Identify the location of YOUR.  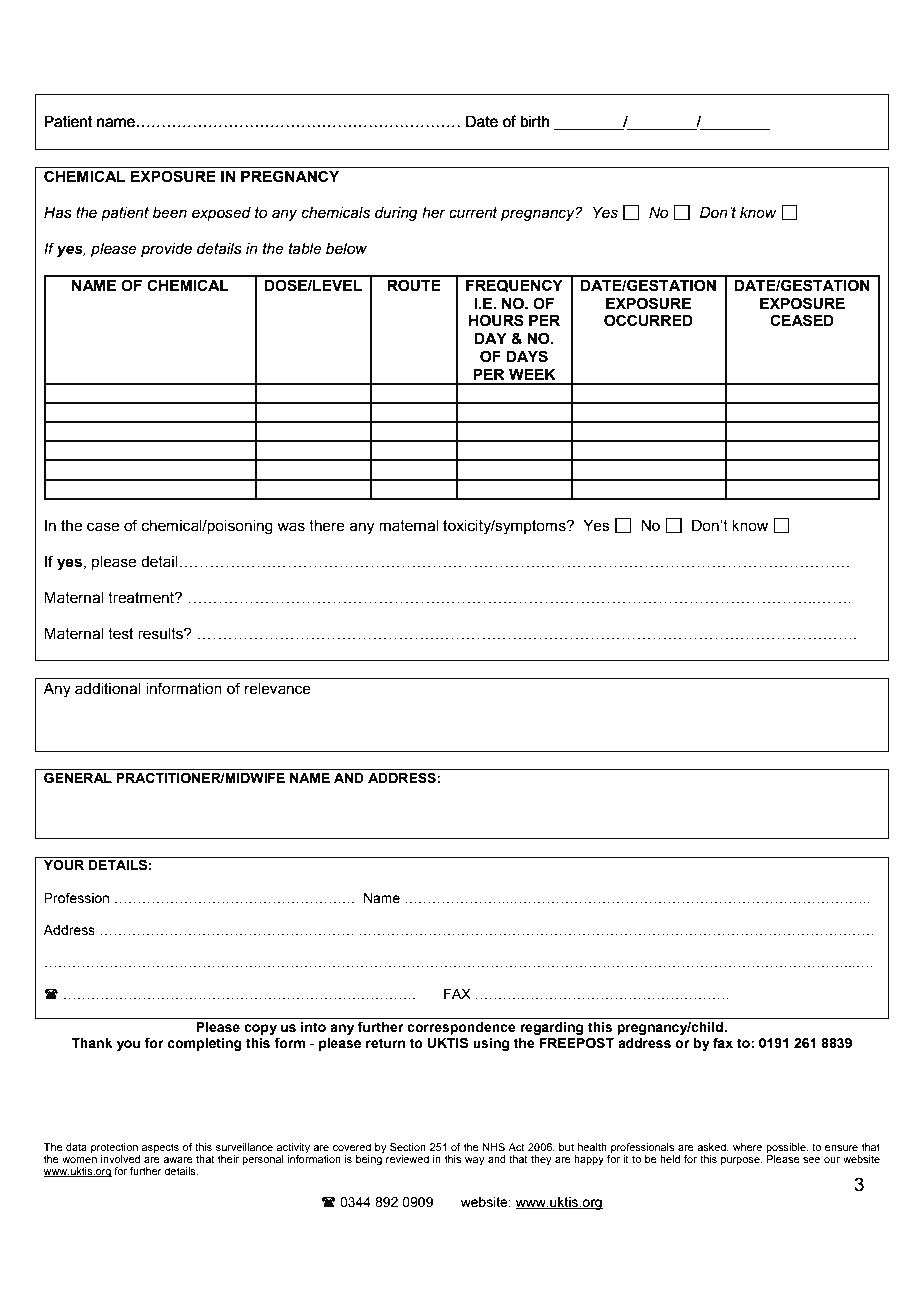
(64, 864).
